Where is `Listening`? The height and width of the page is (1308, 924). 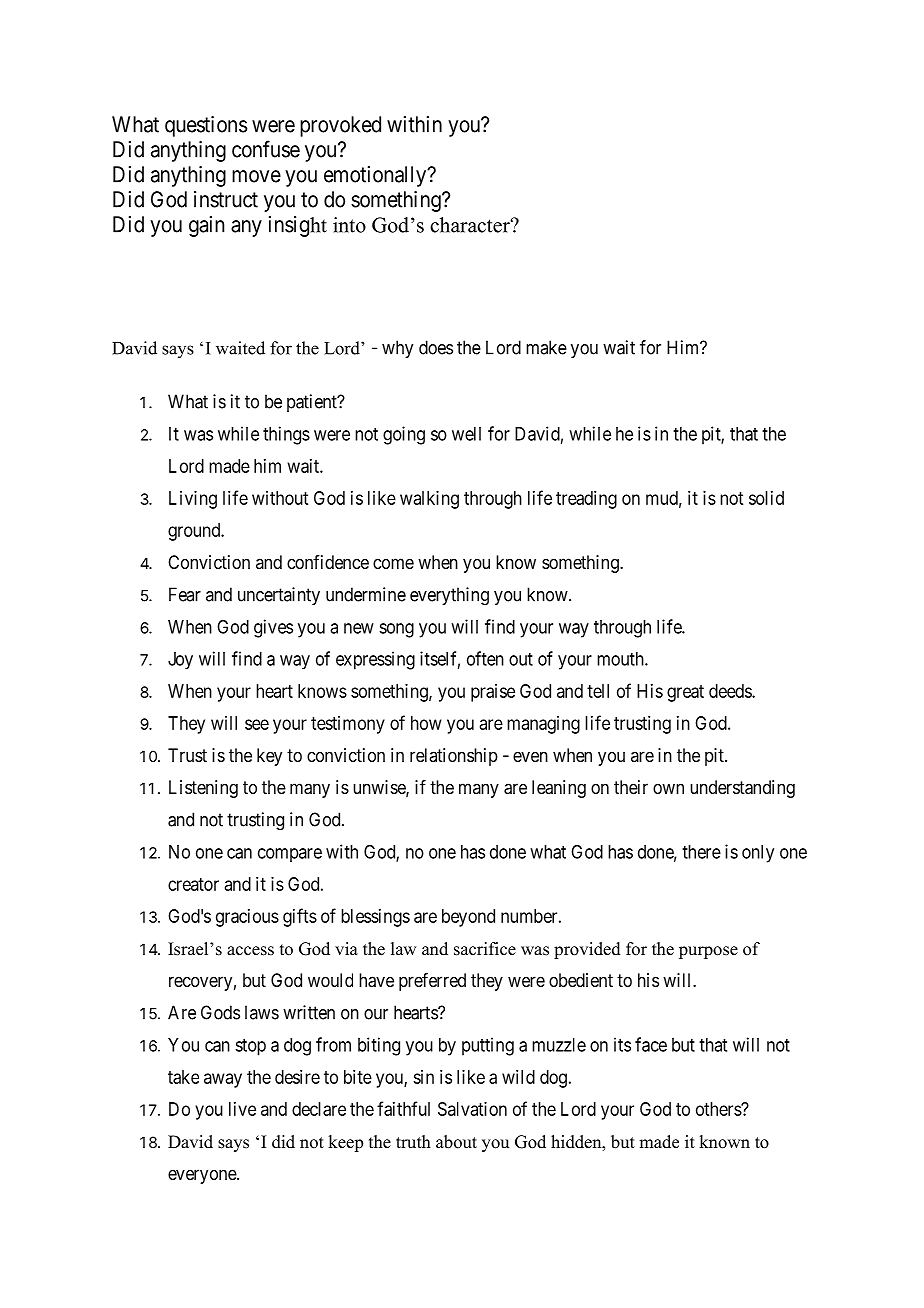
Listening is located at coordinates (203, 789).
